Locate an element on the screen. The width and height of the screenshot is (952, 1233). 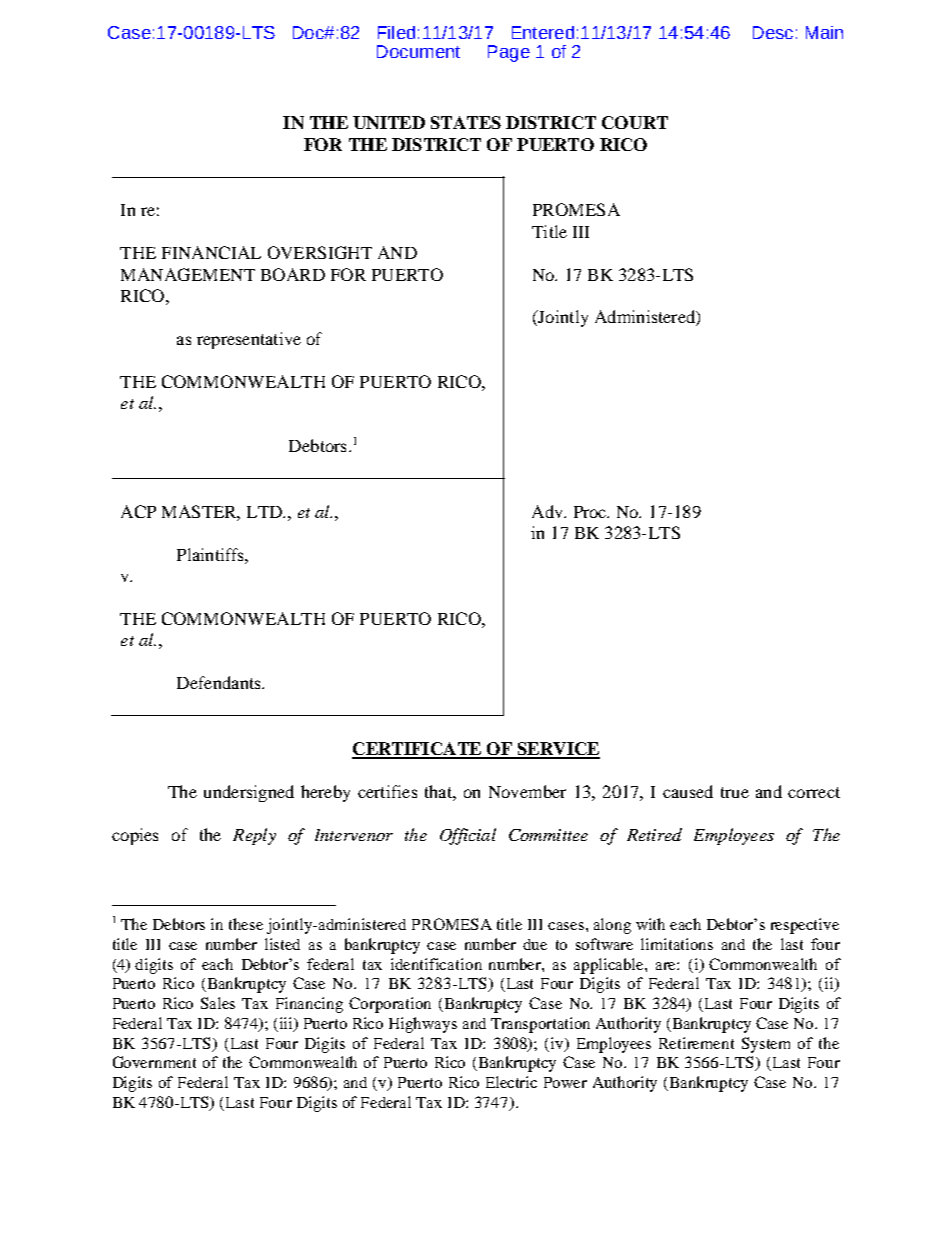
true is located at coordinates (735, 792).
